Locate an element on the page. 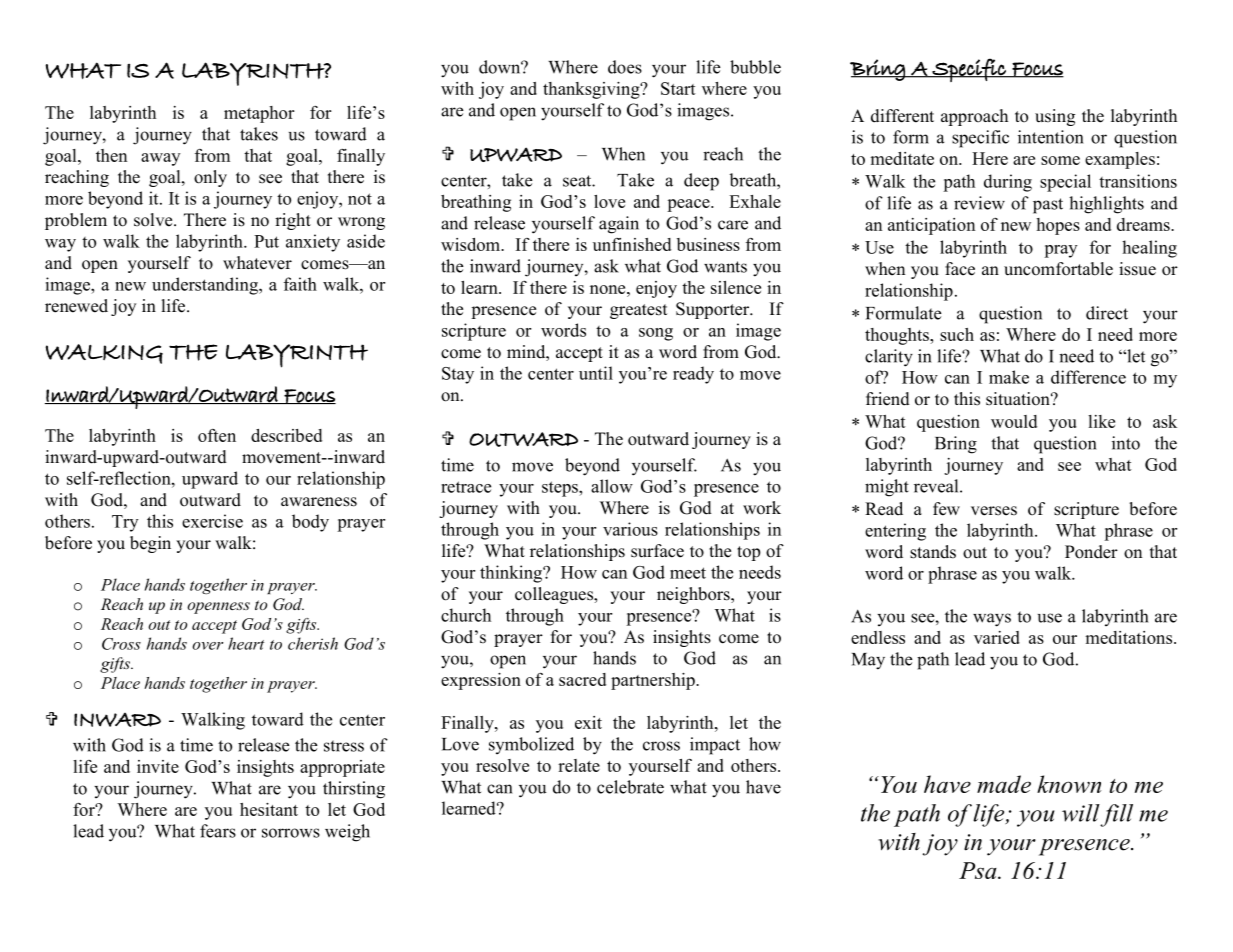 The height and width of the document is (952, 1233). thanksgiving is located at coordinates (592, 90).
